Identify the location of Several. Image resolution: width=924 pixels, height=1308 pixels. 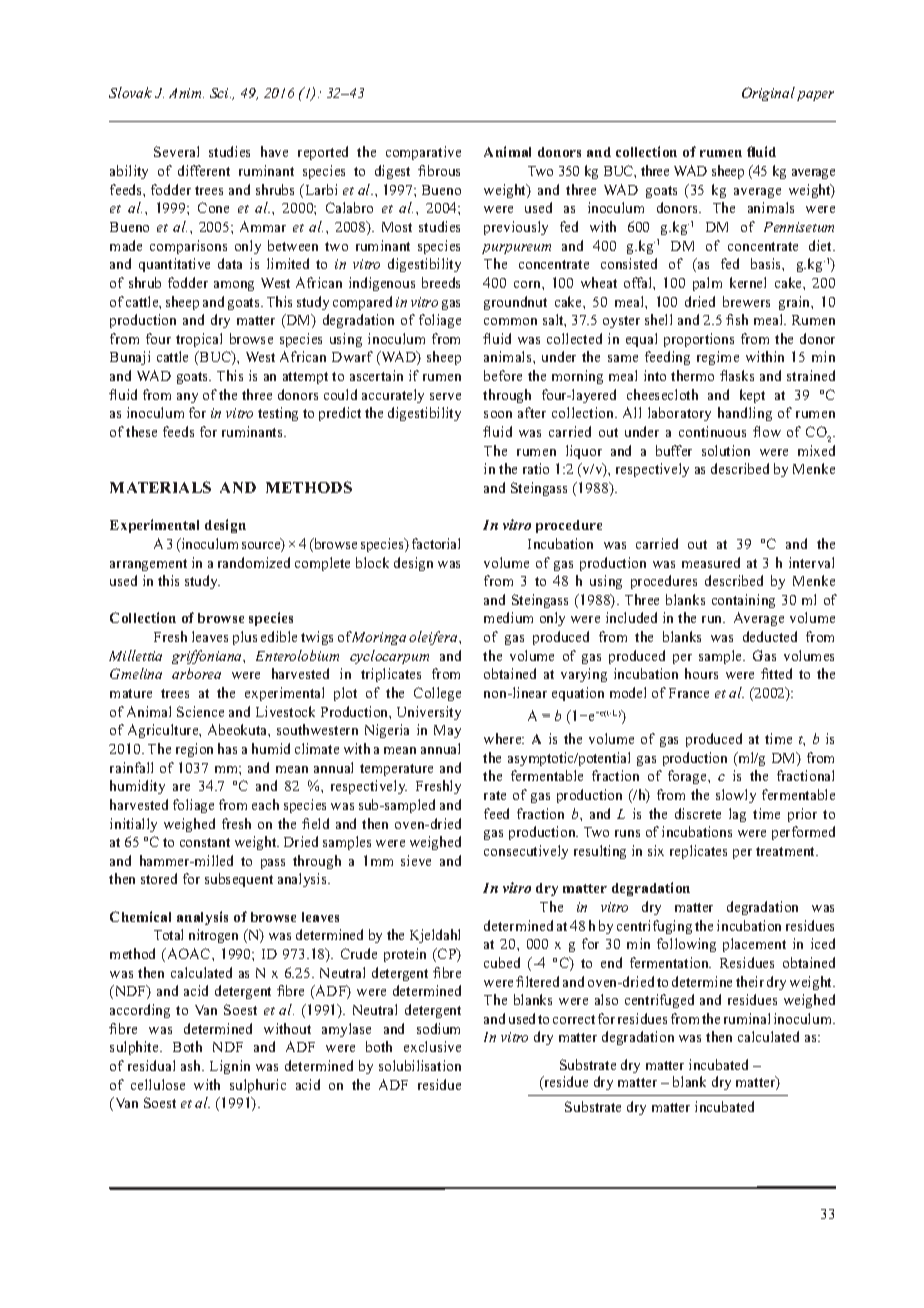
(176, 151).
